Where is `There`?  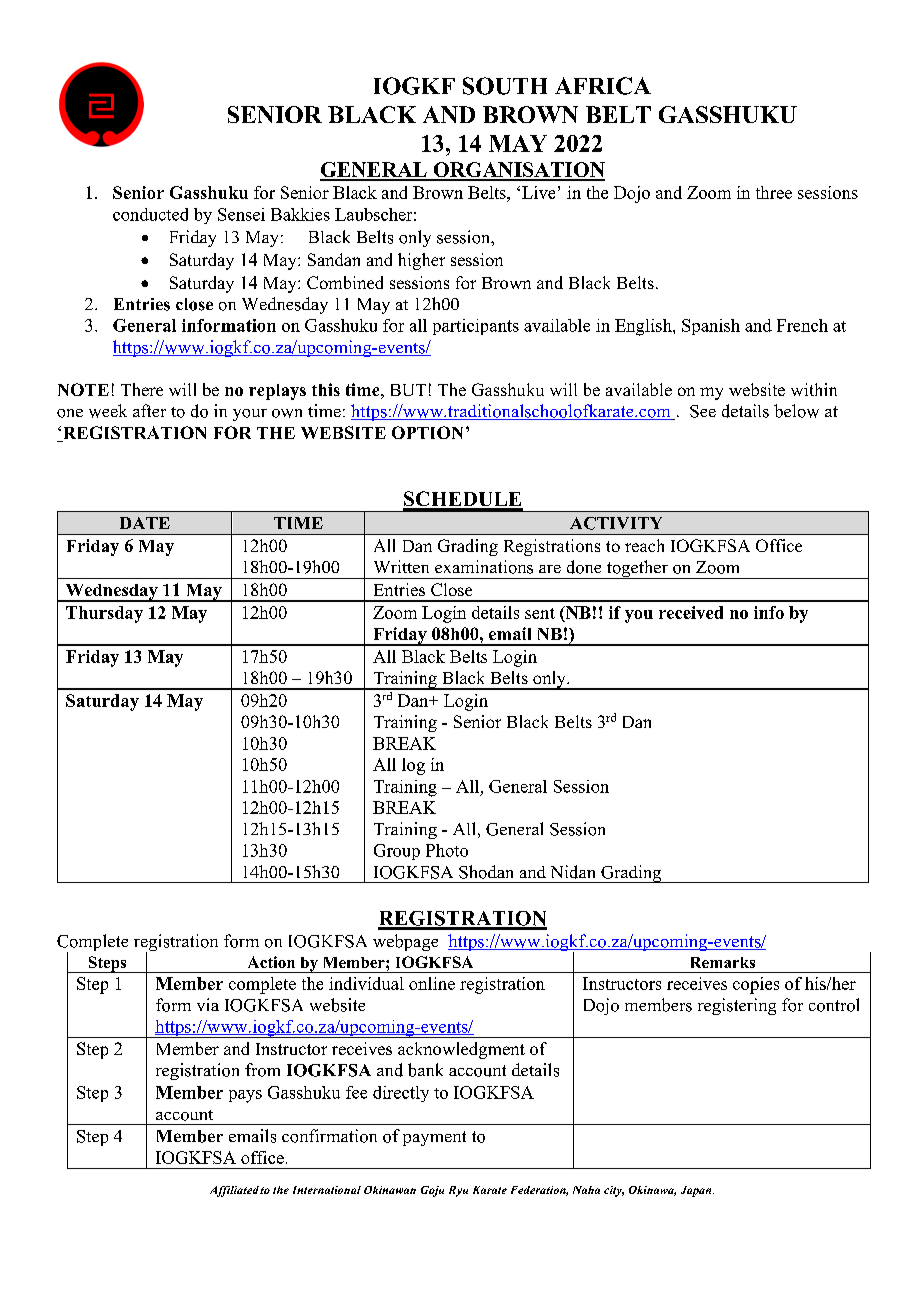
There is located at coordinates (142, 389).
